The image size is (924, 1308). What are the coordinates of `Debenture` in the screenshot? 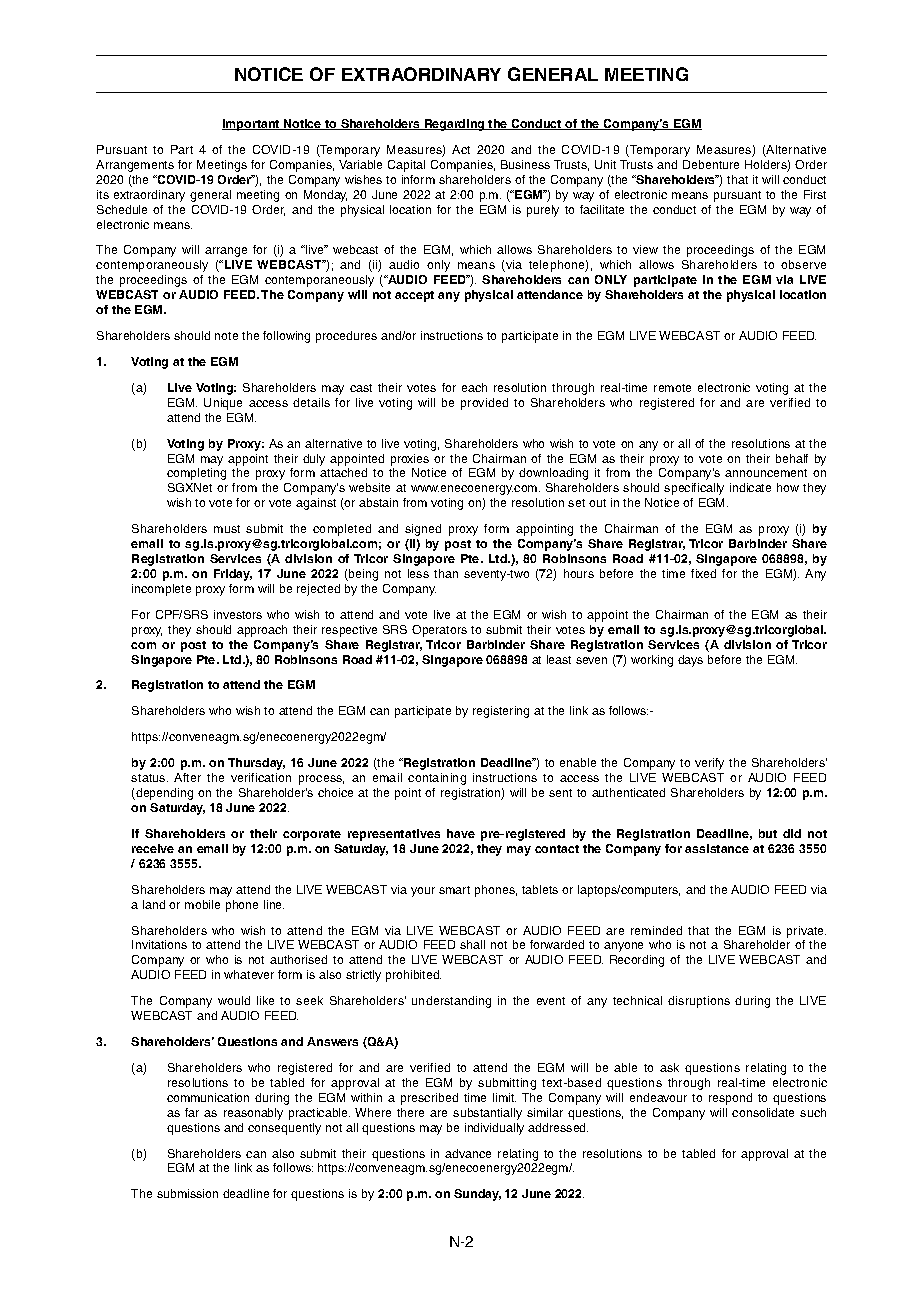 It's located at (711, 164).
